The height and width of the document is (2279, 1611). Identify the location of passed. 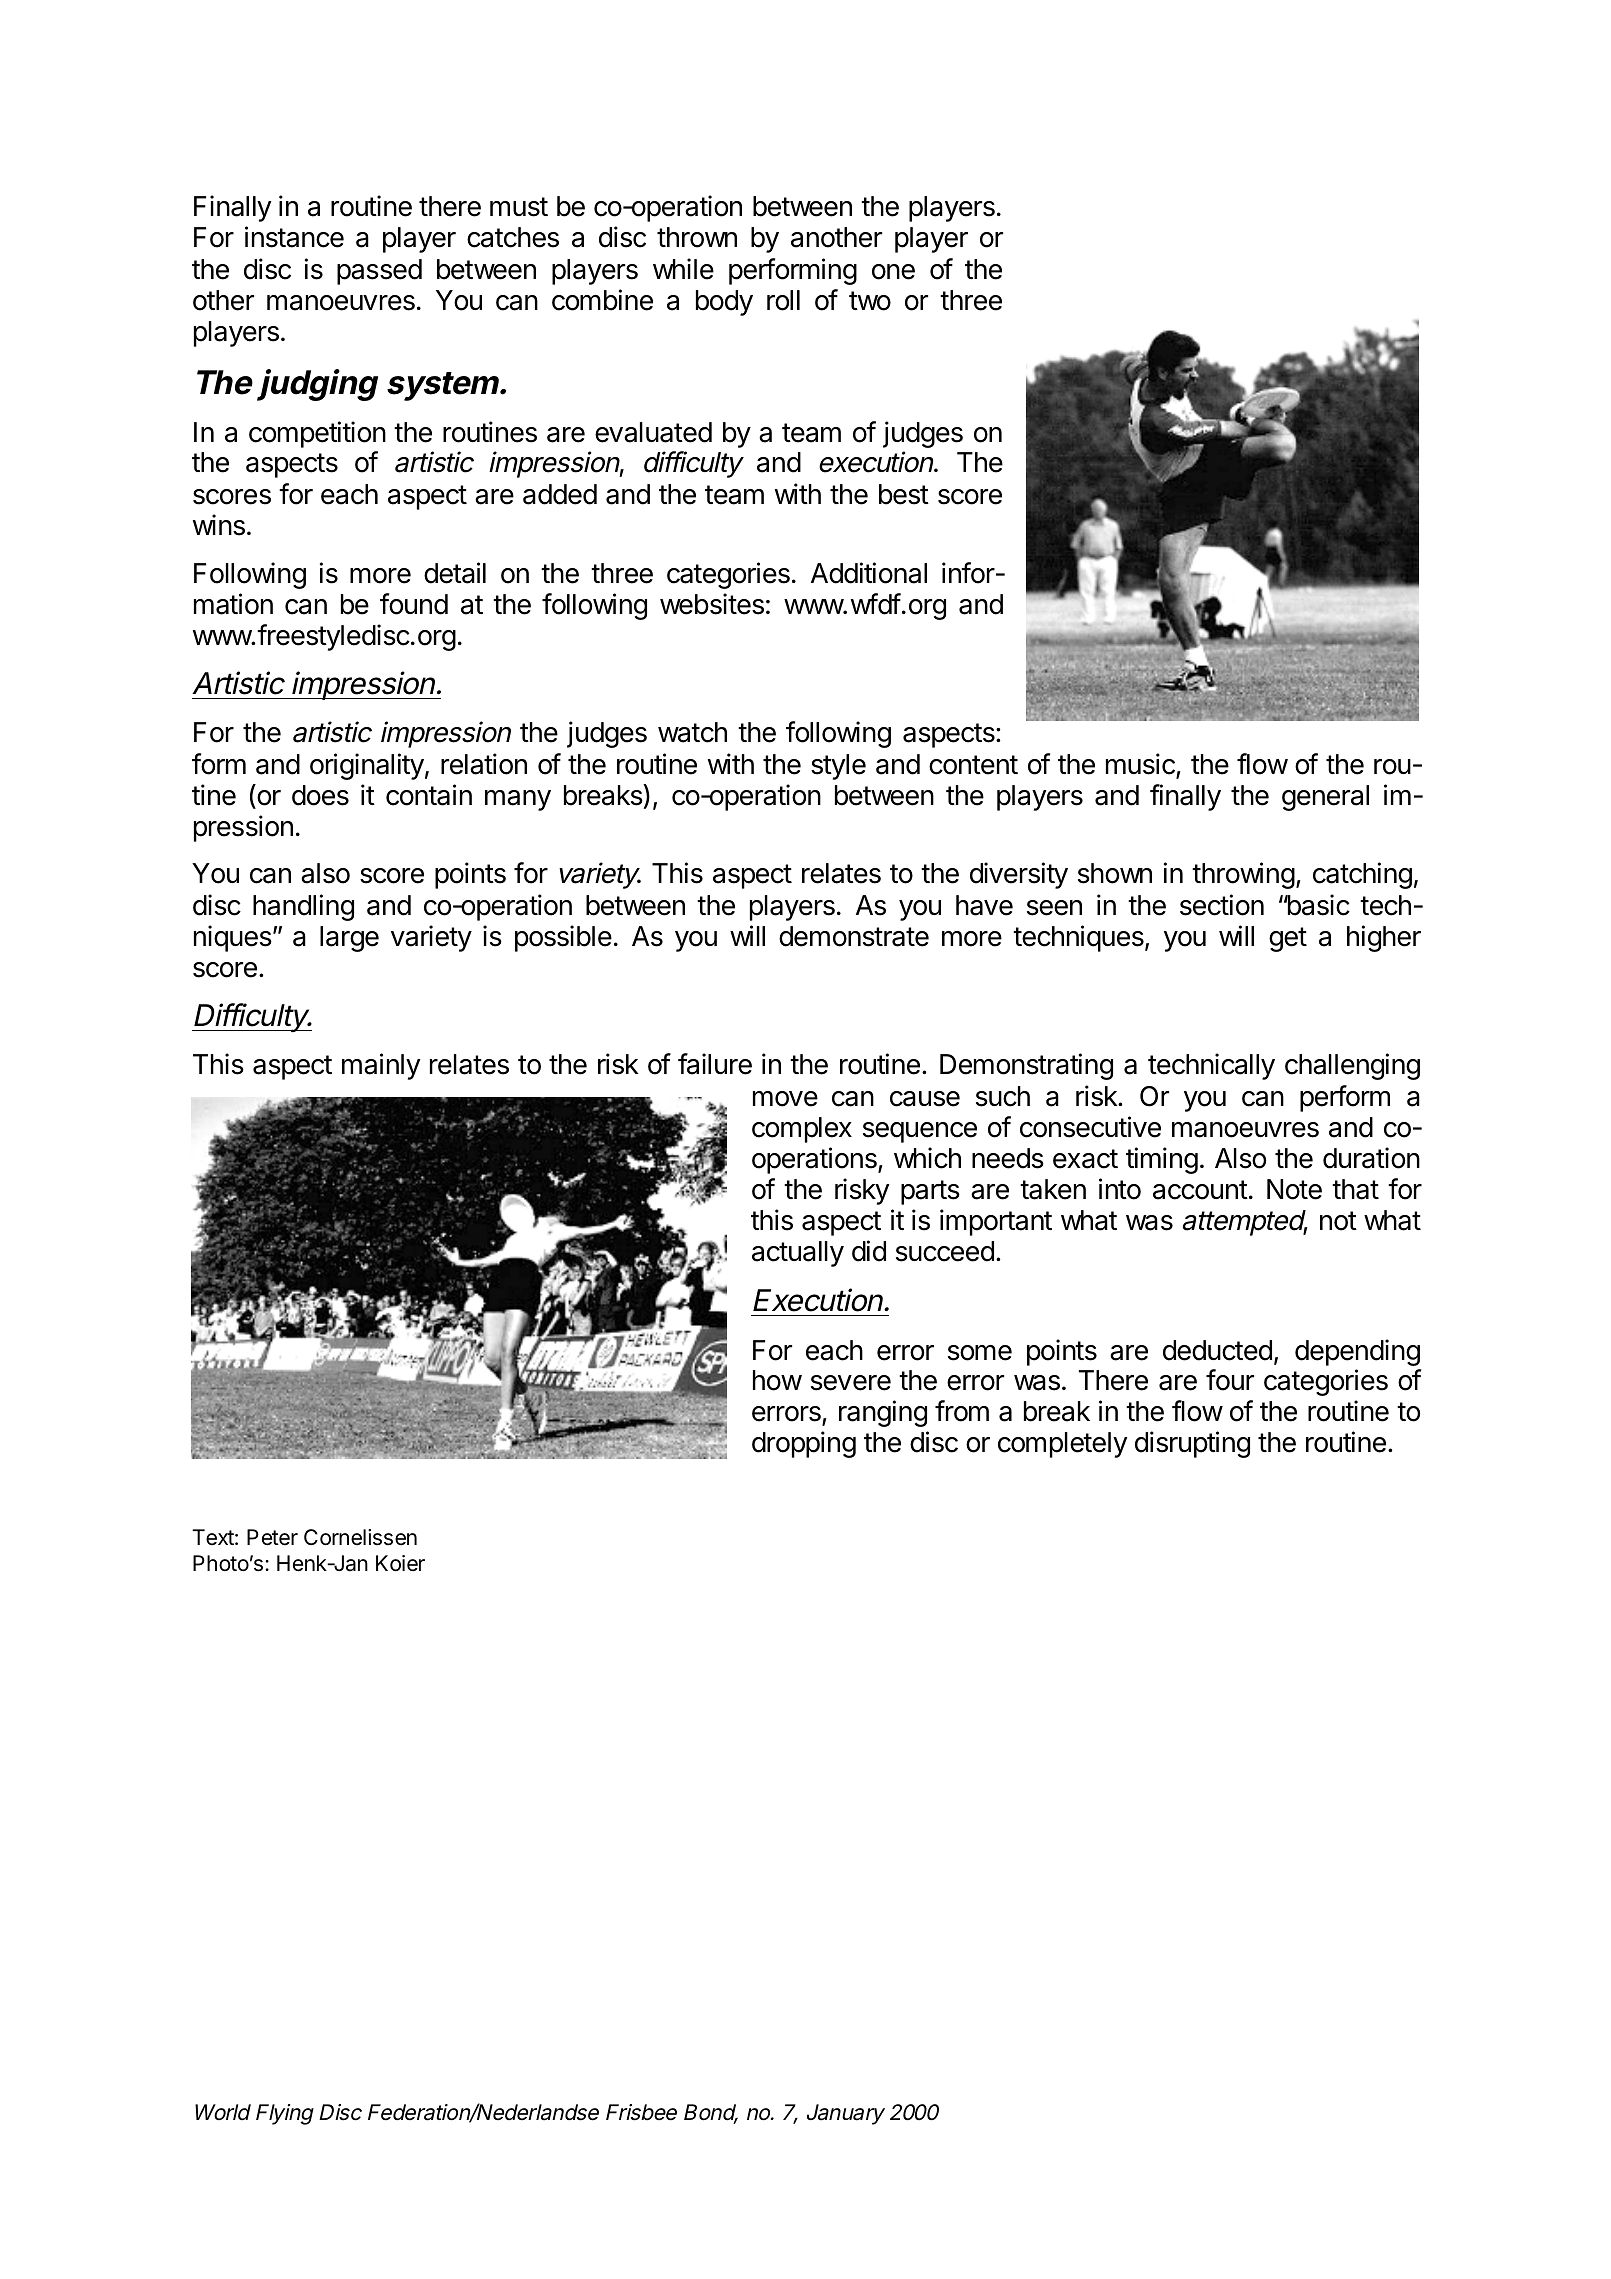
(379, 272).
